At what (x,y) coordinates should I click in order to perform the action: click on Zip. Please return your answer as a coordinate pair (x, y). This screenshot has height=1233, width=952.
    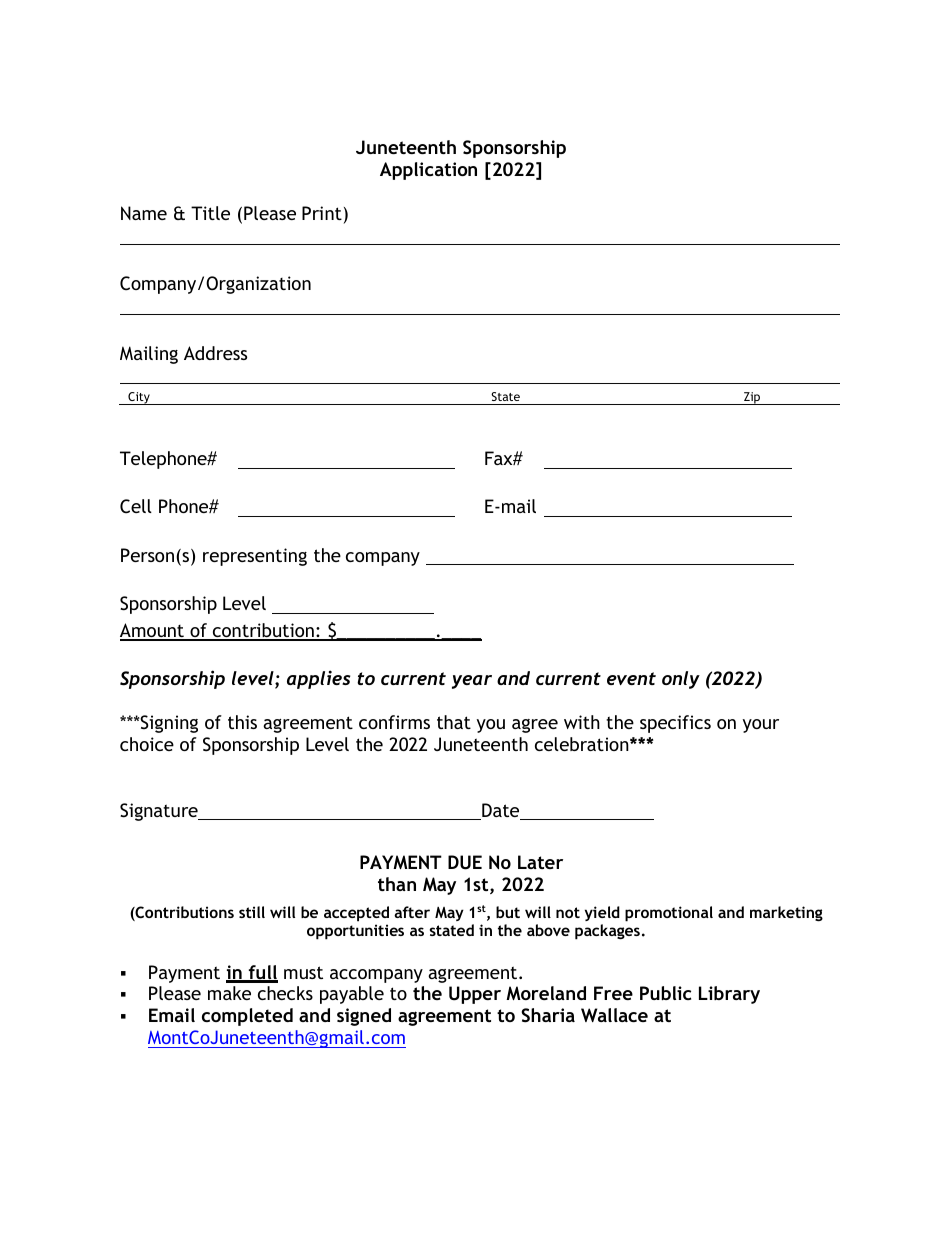
    Looking at the image, I should click on (752, 398).
